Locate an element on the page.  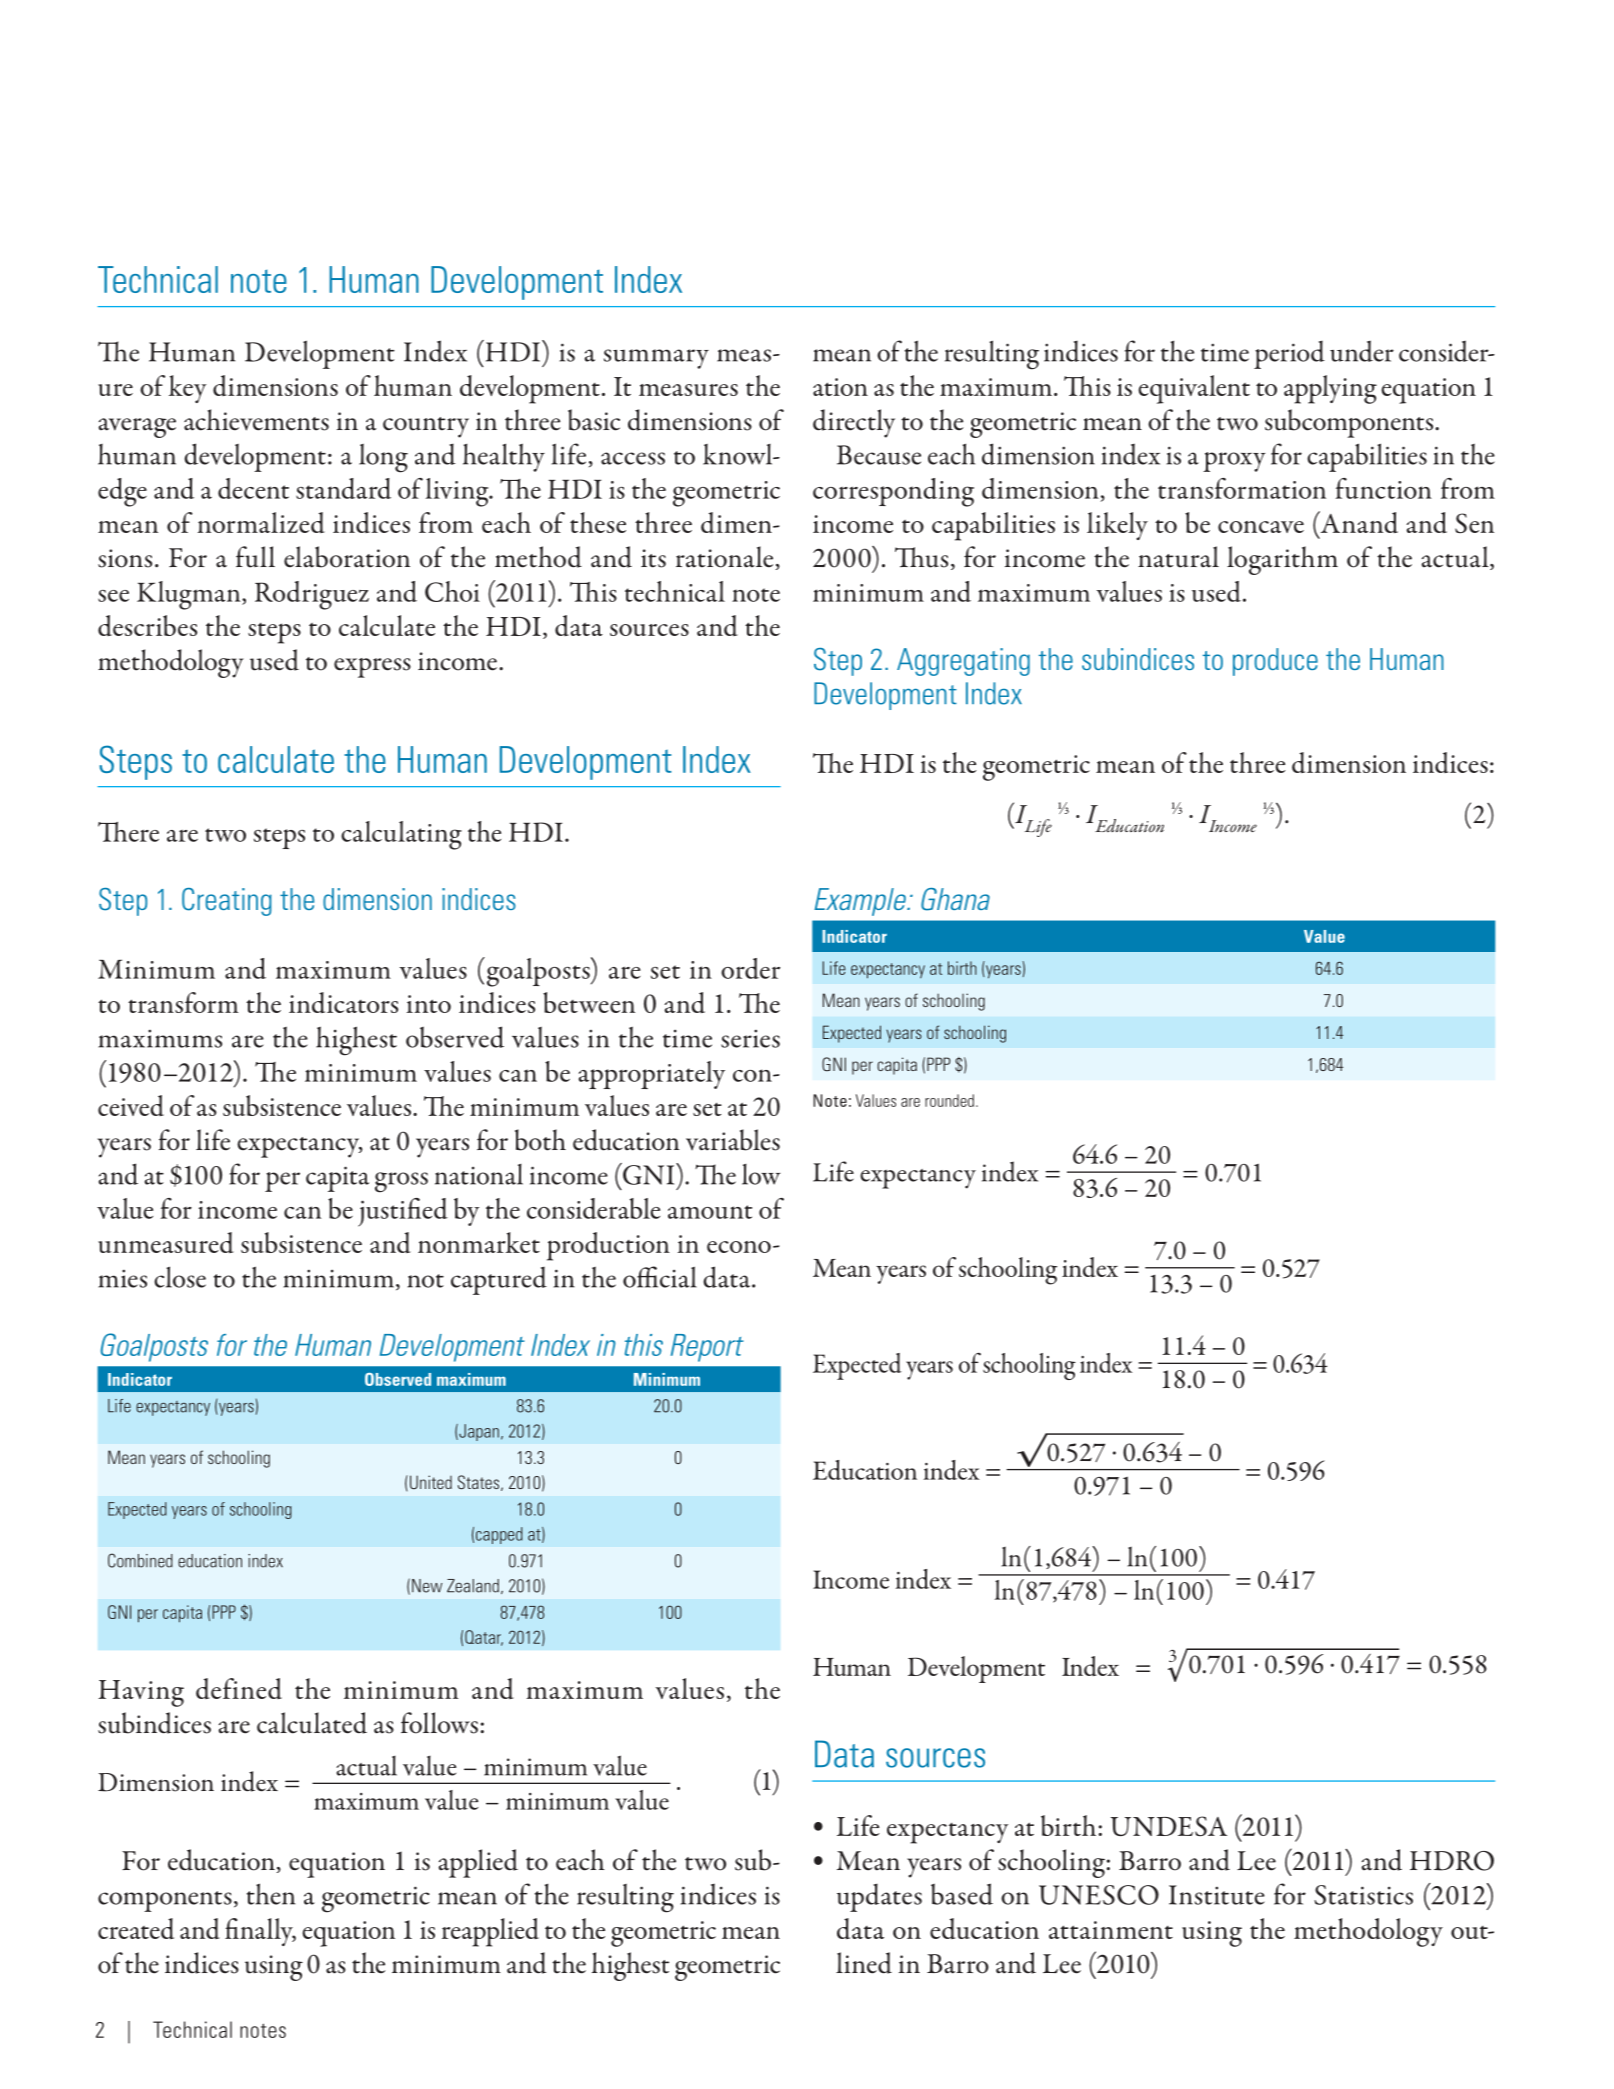
gross is located at coordinates (401, 1182).
